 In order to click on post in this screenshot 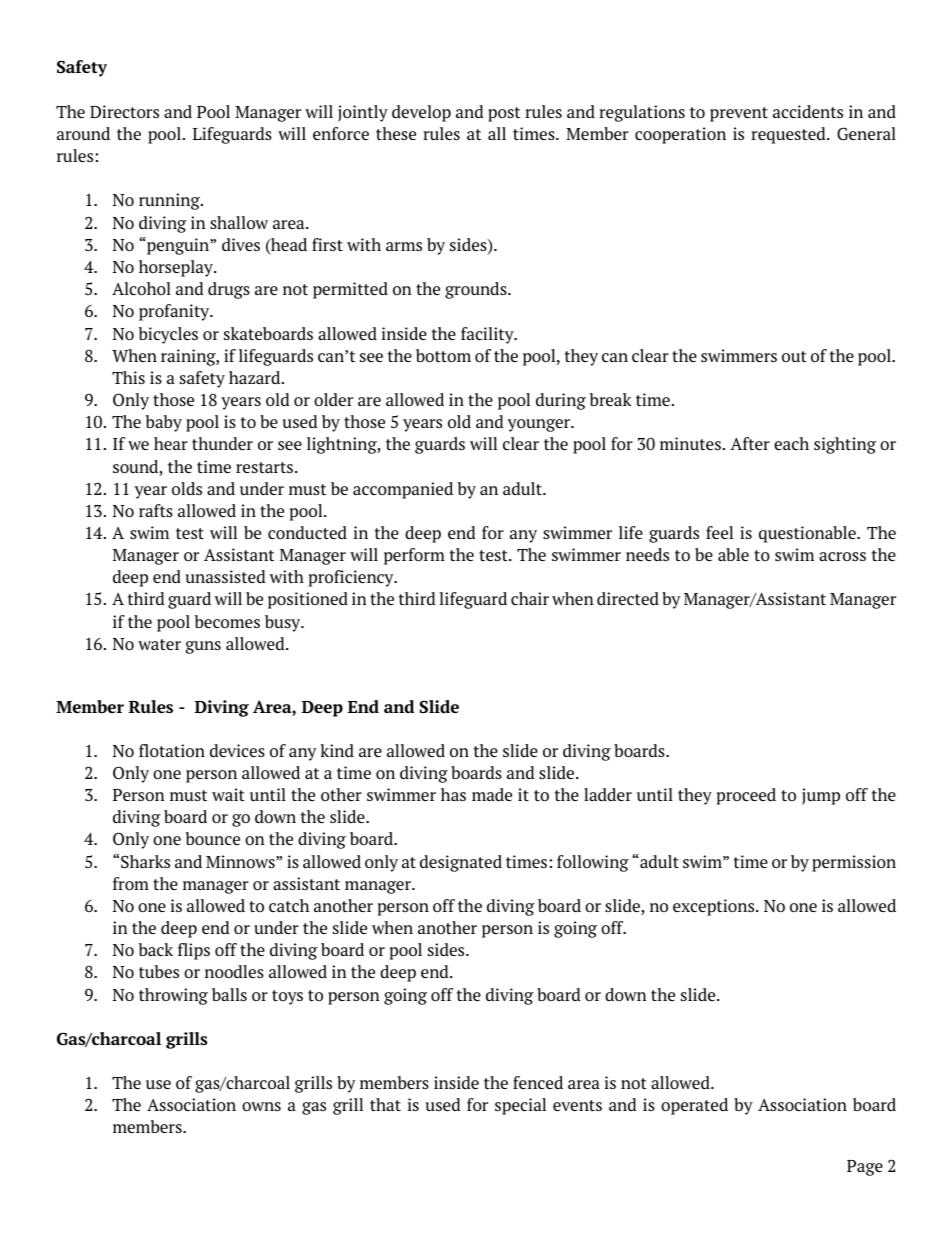, I will do `click(504, 114)`.
